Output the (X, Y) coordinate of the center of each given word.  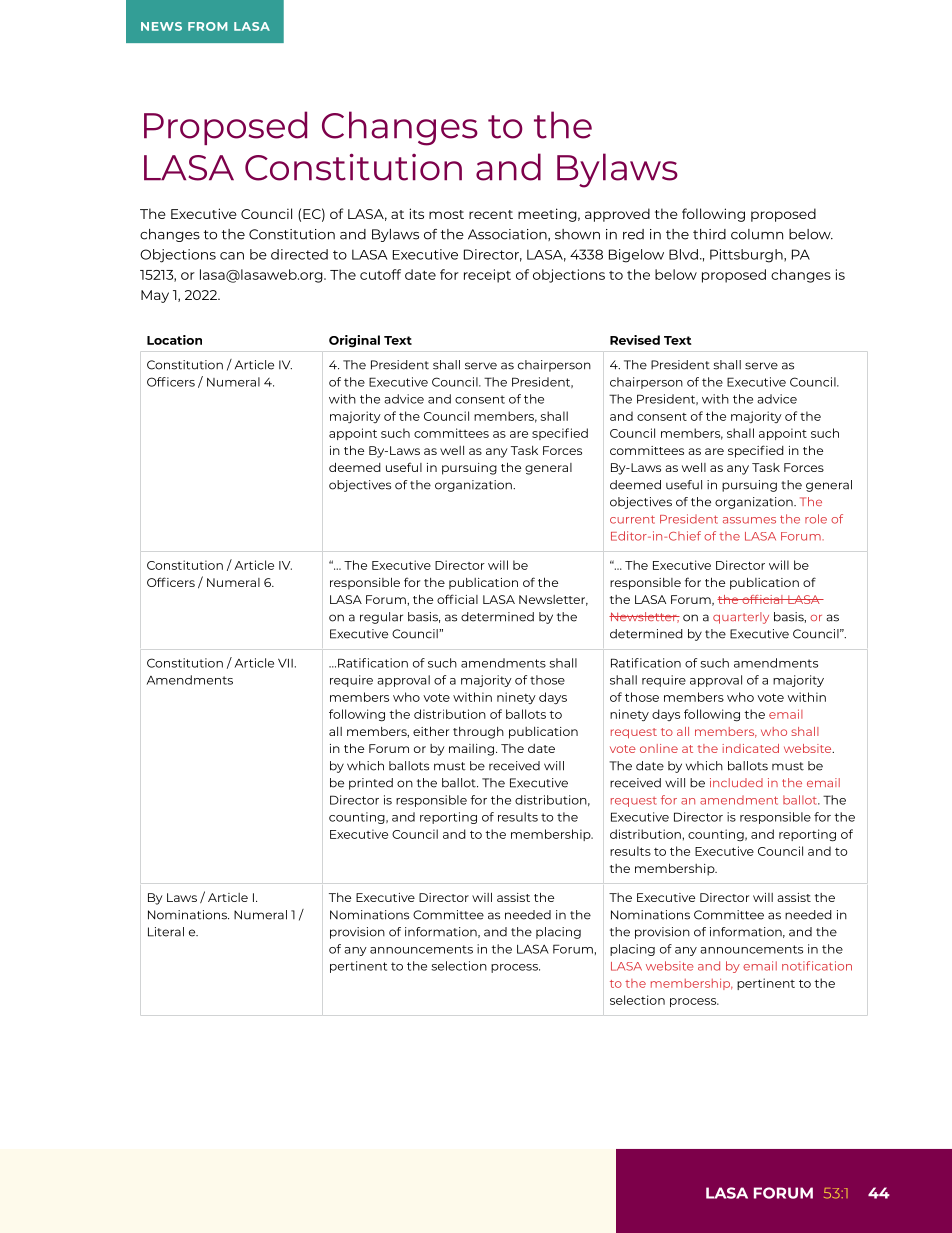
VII (285, 663)
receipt (487, 276)
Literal (166, 932)
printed (371, 784)
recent (491, 214)
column (757, 234)
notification (817, 966)
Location (174, 340)
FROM (207, 26)
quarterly (741, 618)
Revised (635, 340)
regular (381, 618)
